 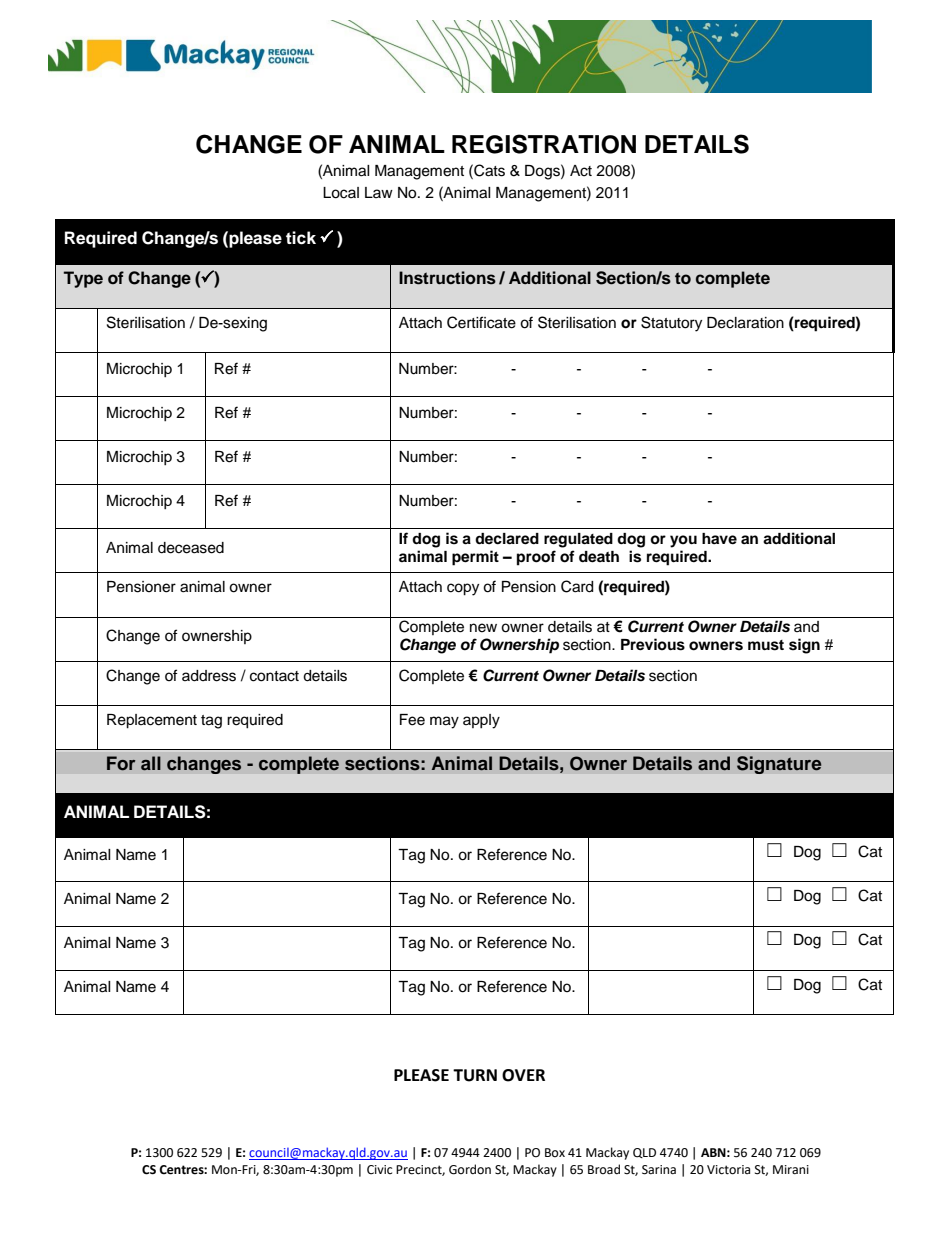 I want to click on Law, so click(x=379, y=192).
